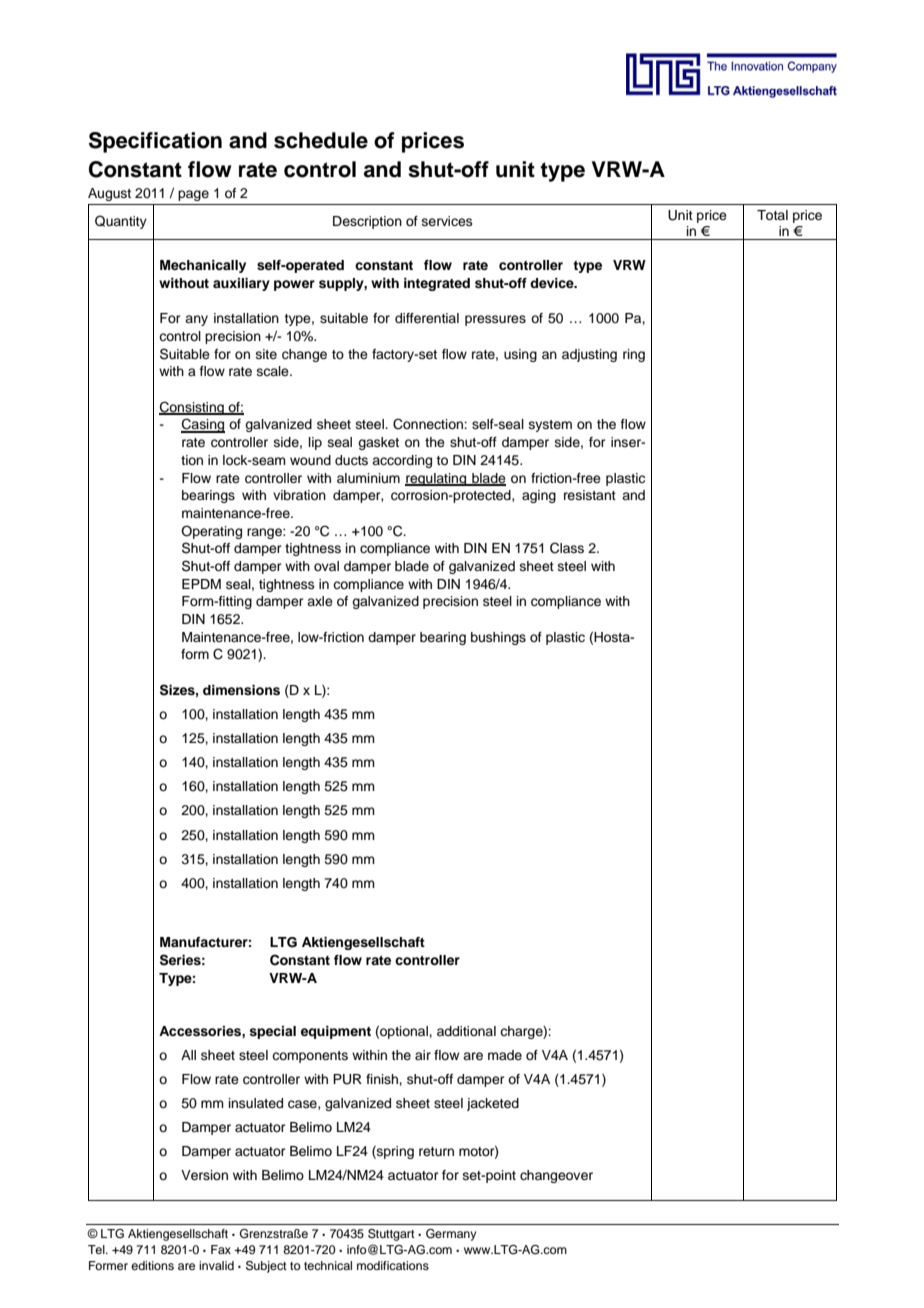  What do you see at coordinates (423, 1055) in the document?
I see `air` at bounding box center [423, 1055].
